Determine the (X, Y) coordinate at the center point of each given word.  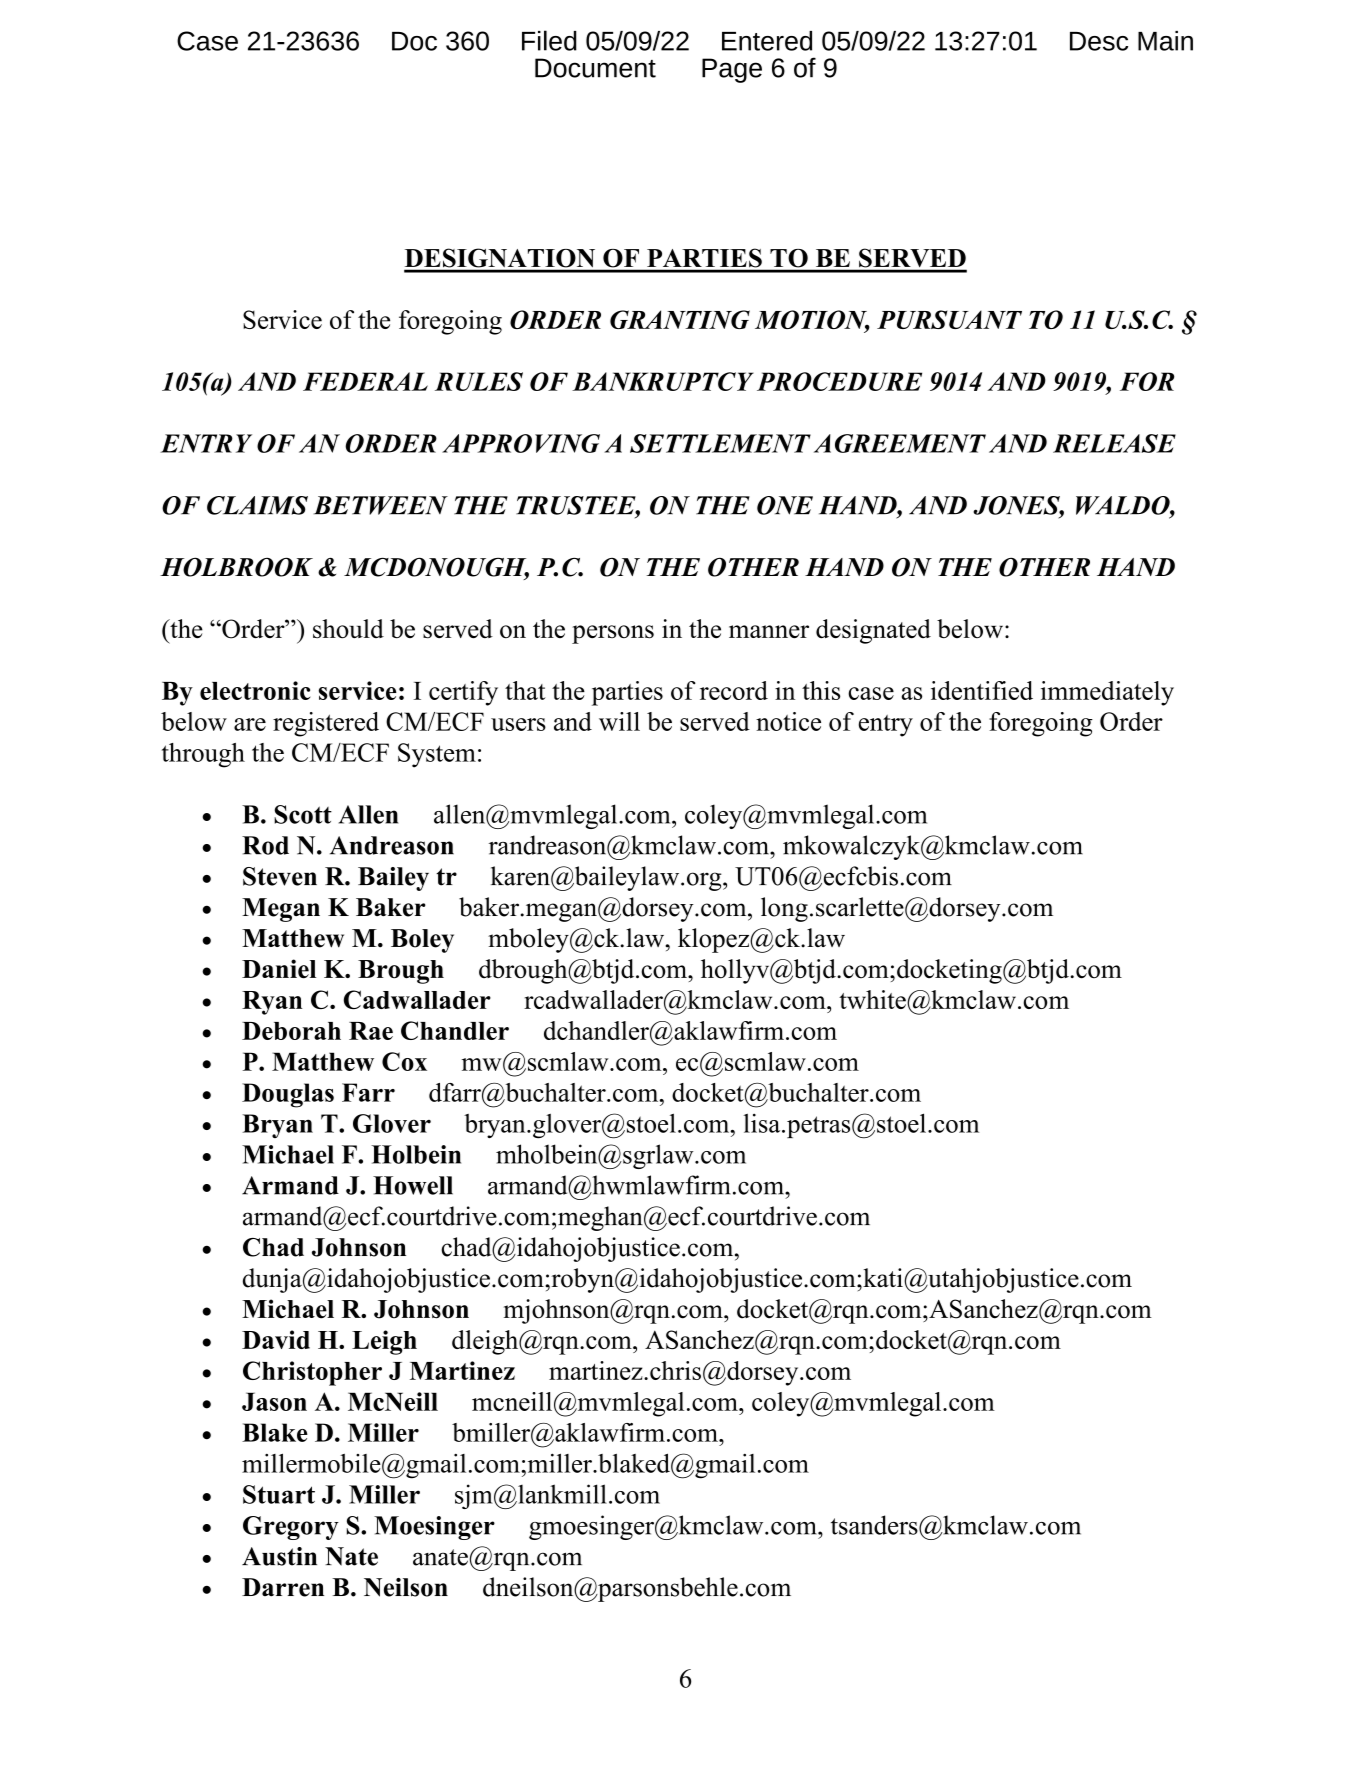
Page (732, 70)
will (619, 721)
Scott (303, 814)
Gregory (291, 1528)
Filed (549, 40)
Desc (1099, 41)
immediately (1107, 693)
